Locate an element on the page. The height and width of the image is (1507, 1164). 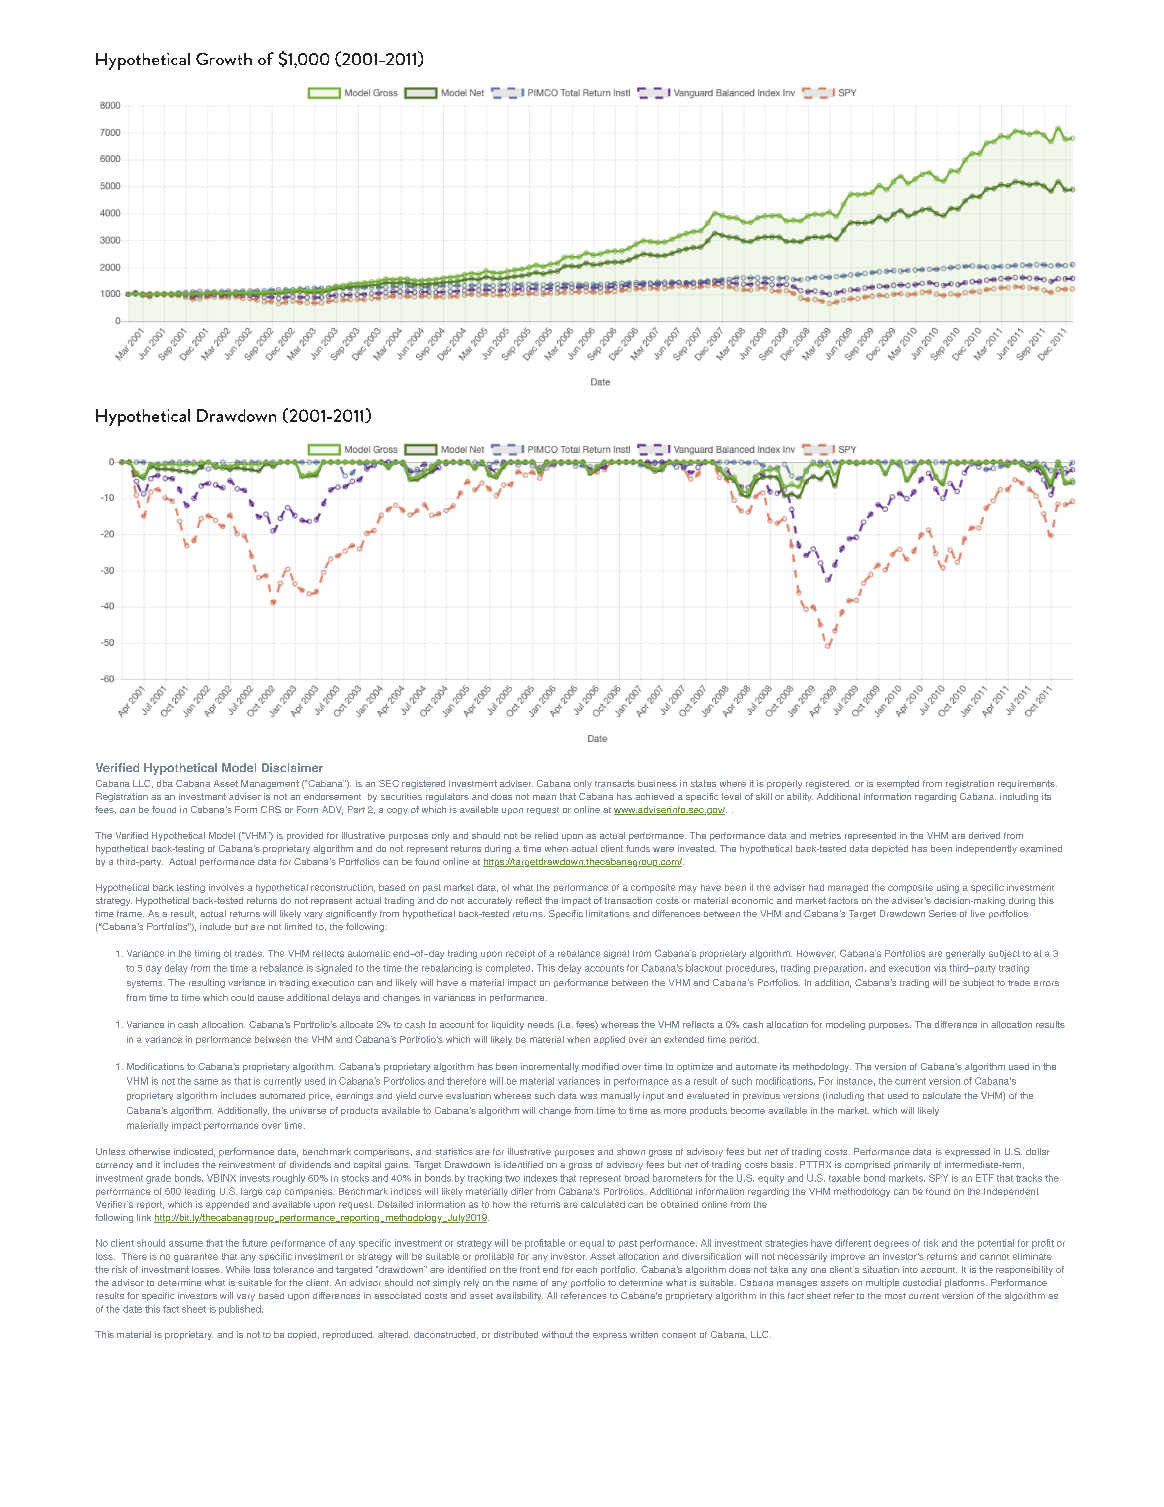
Growth is located at coordinates (224, 59).
